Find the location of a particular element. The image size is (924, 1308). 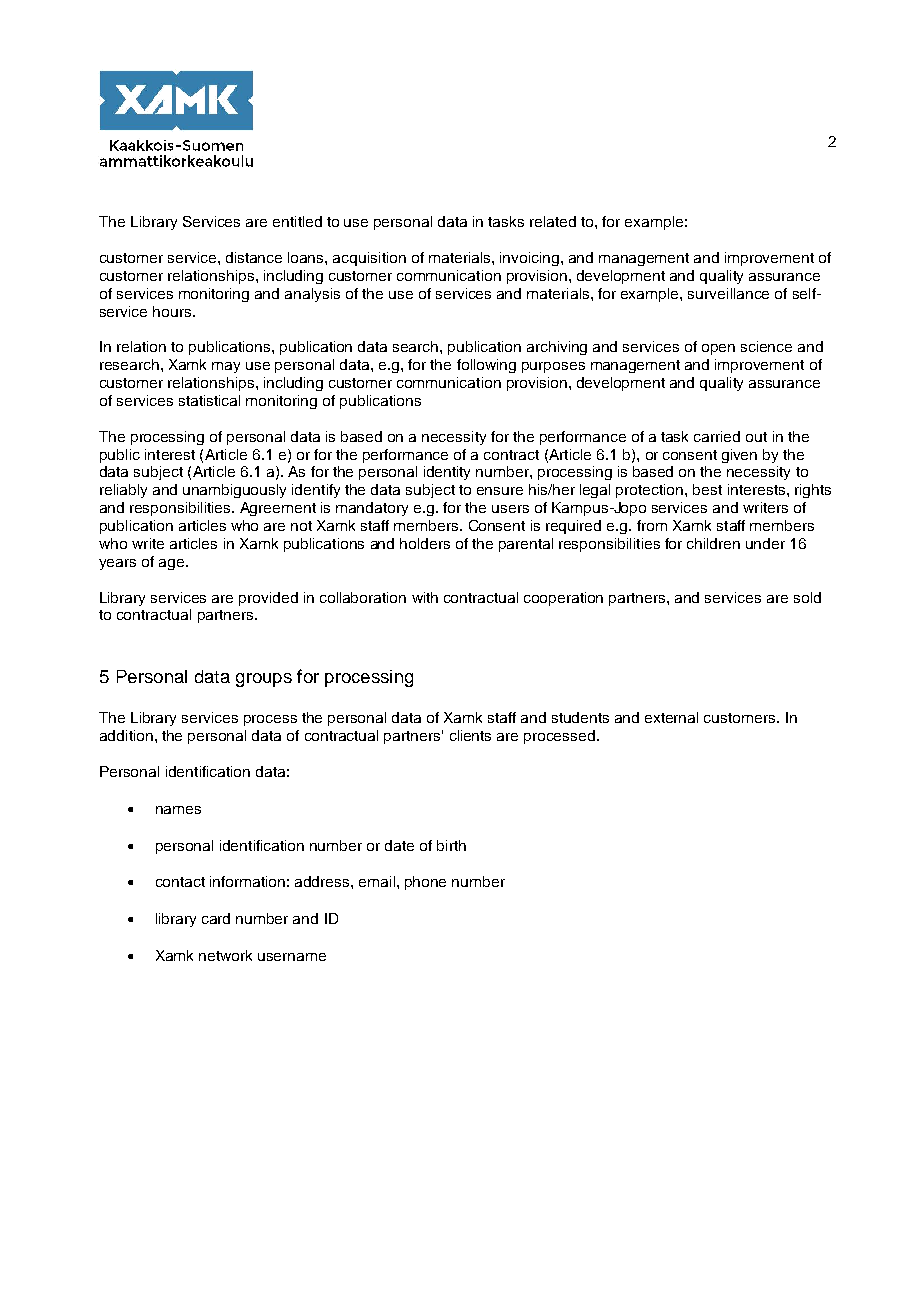

provided is located at coordinates (268, 599).
